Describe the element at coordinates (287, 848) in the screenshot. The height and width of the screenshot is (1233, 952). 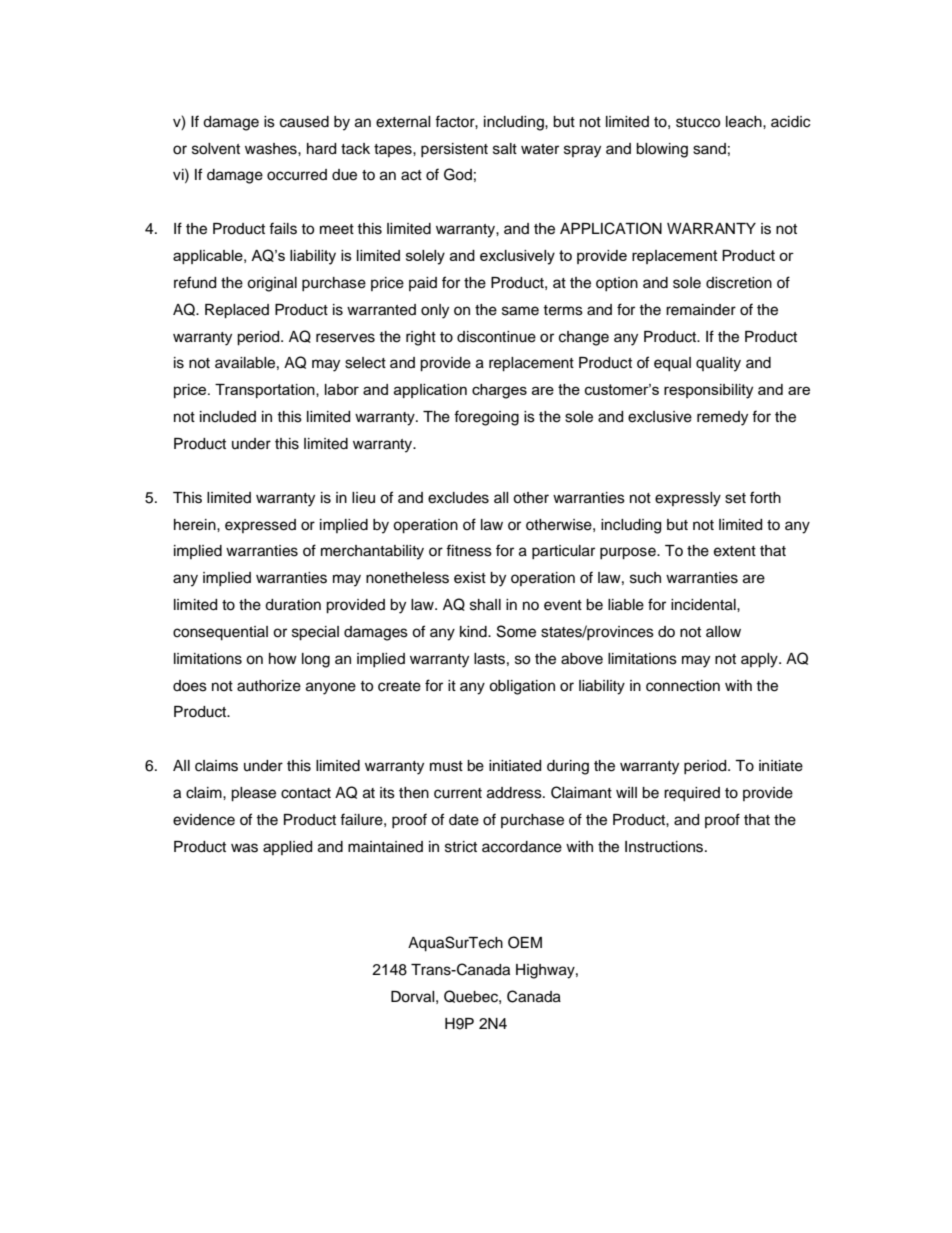
I see `applied` at that location.
